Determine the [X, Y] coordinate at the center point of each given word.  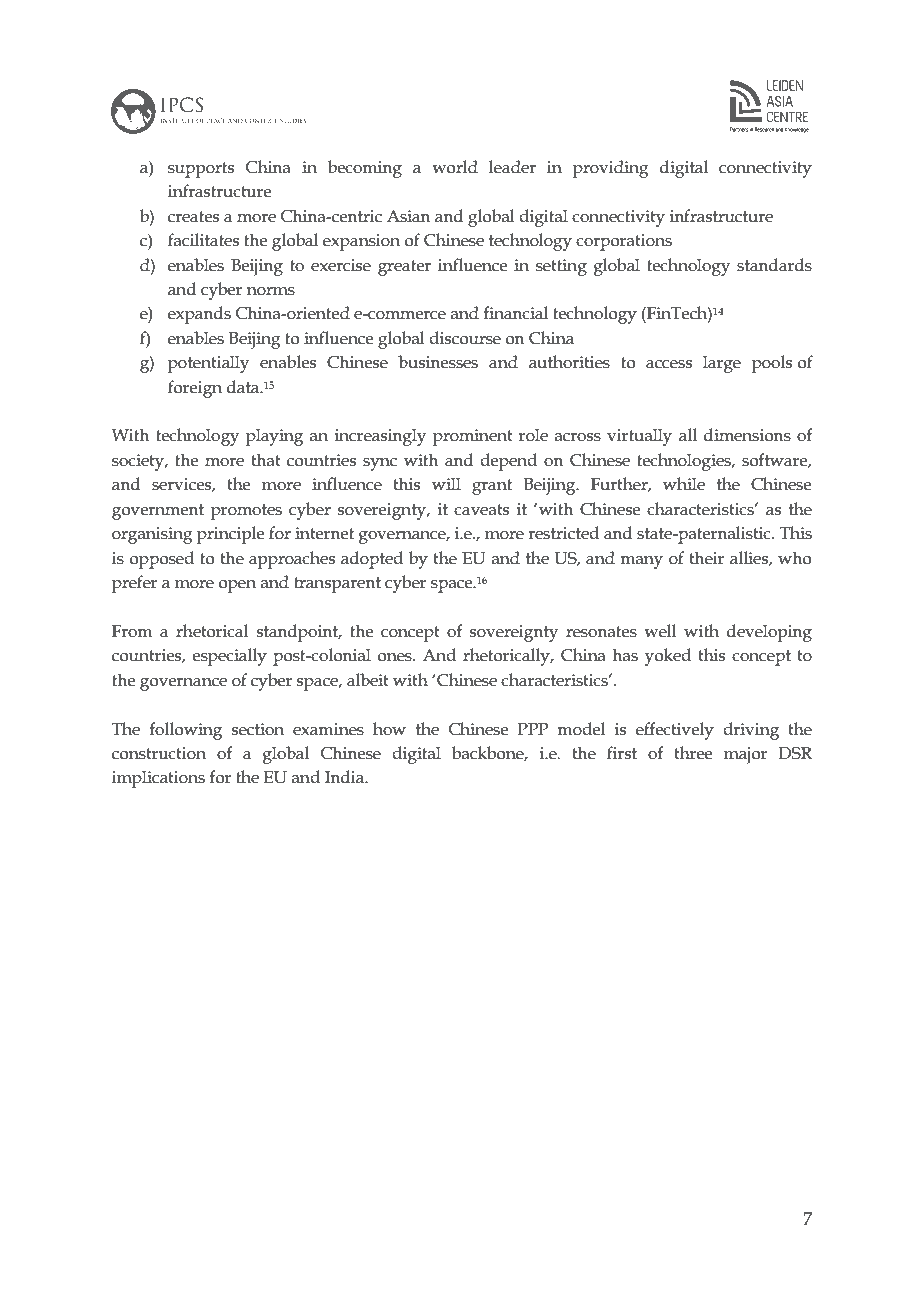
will [446, 483]
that [266, 460]
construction [159, 753]
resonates [601, 632]
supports [201, 170]
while [684, 484]
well [660, 631]
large [722, 364]
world [455, 167]
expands [199, 315]
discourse [465, 338]
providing [611, 169]
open [237, 586]
